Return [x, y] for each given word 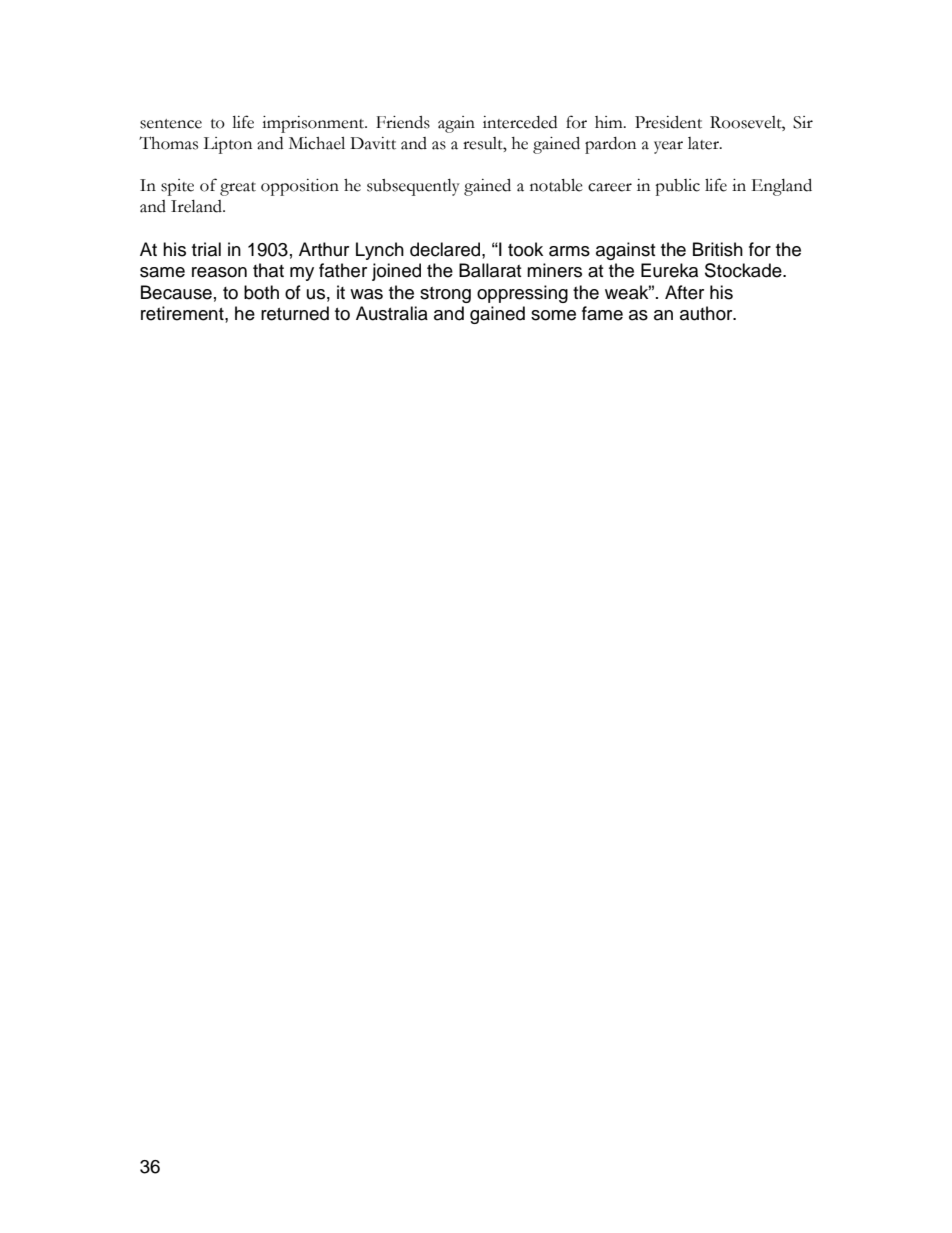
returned [295, 313]
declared [446, 249]
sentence [171, 124]
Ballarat [490, 270]
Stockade [744, 270]
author [707, 313]
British [718, 249]
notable [556, 185]
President [668, 122]
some [553, 315]
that [268, 270]
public [677, 187]
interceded [520, 122]
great [238, 189]
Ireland [198, 206]
